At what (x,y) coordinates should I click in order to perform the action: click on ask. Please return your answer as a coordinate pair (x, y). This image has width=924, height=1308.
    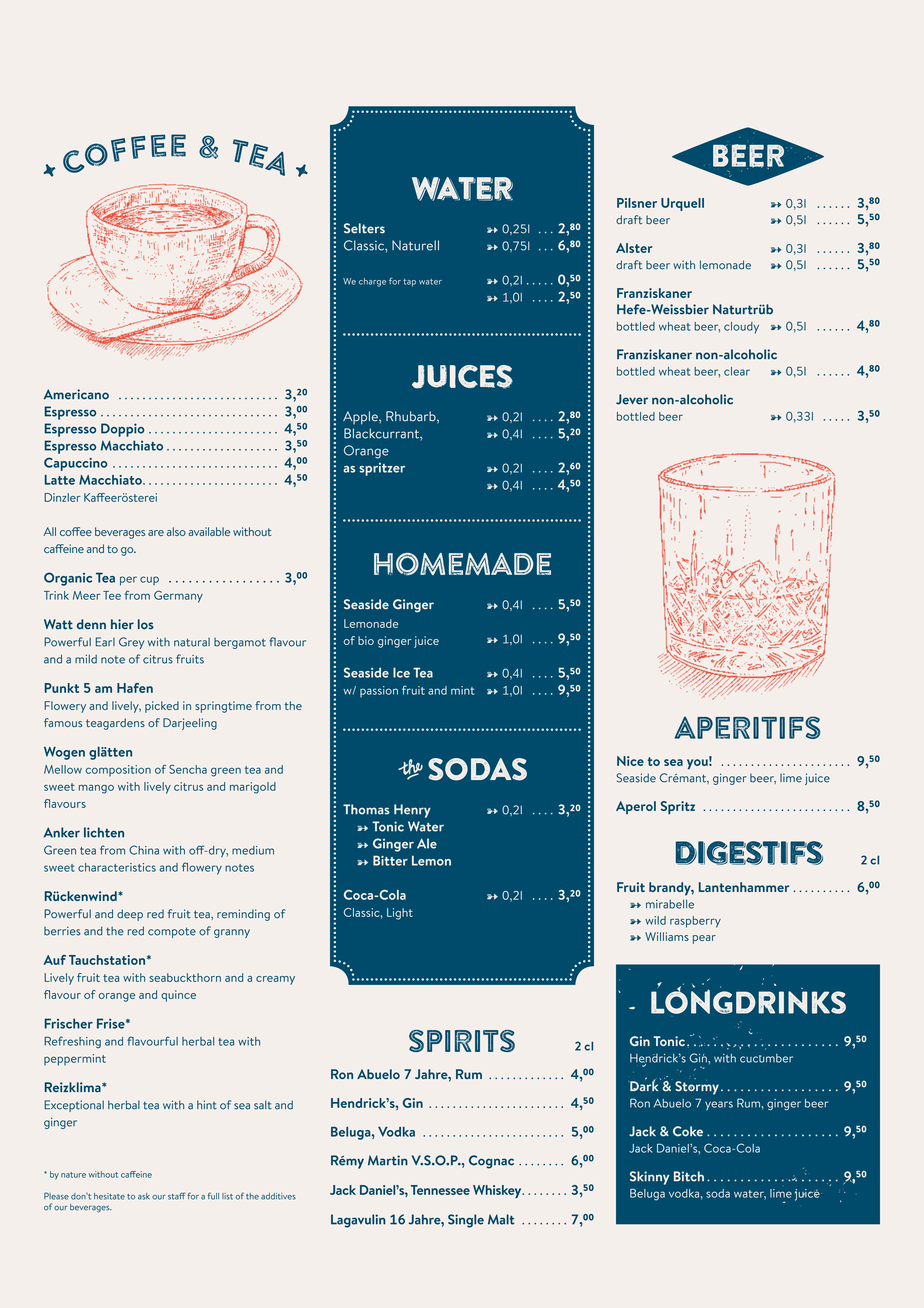
    Looking at the image, I should click on (144, 1196).
